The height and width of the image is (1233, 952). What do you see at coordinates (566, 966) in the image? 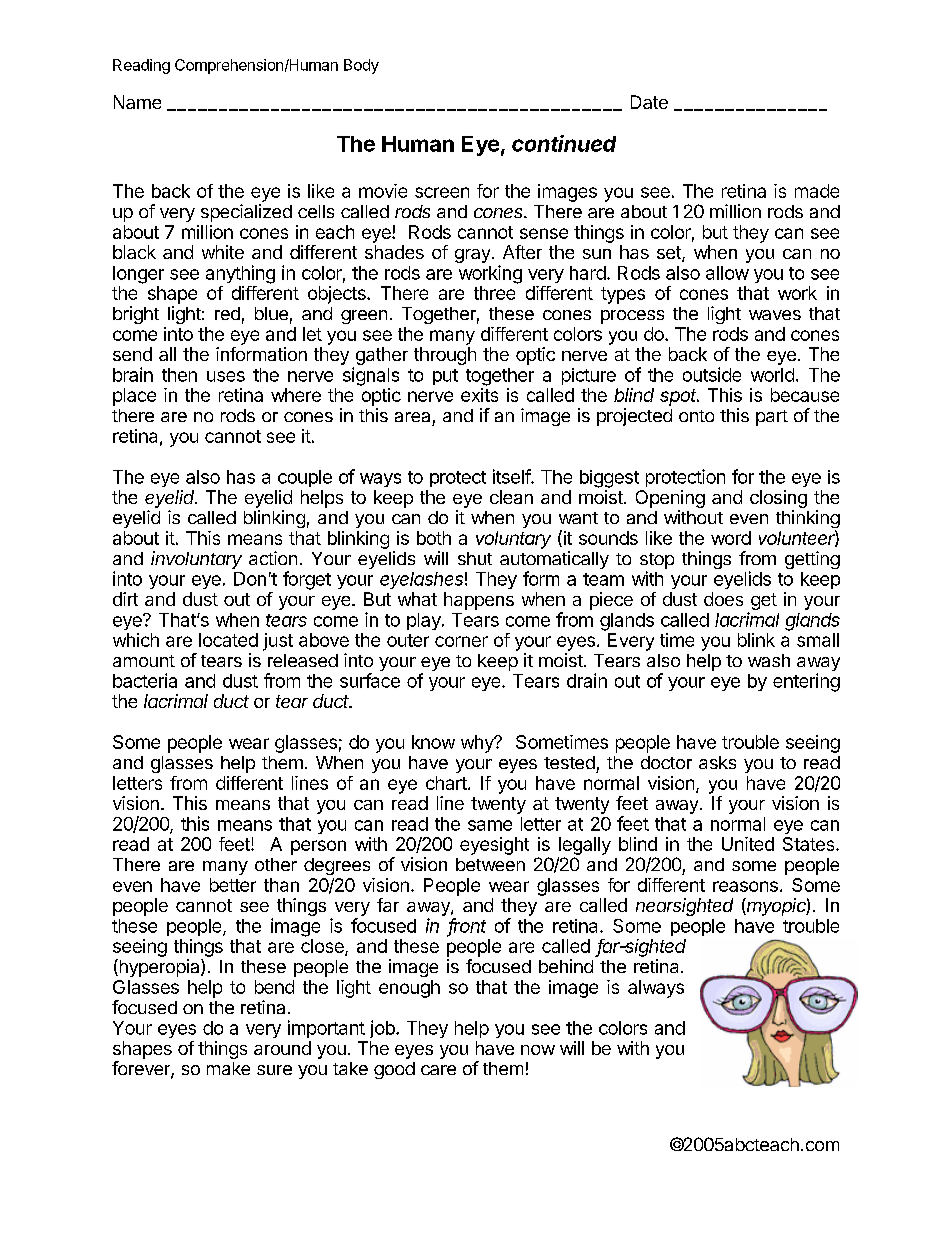
I see `behind` at bounding box center [566, 966].
